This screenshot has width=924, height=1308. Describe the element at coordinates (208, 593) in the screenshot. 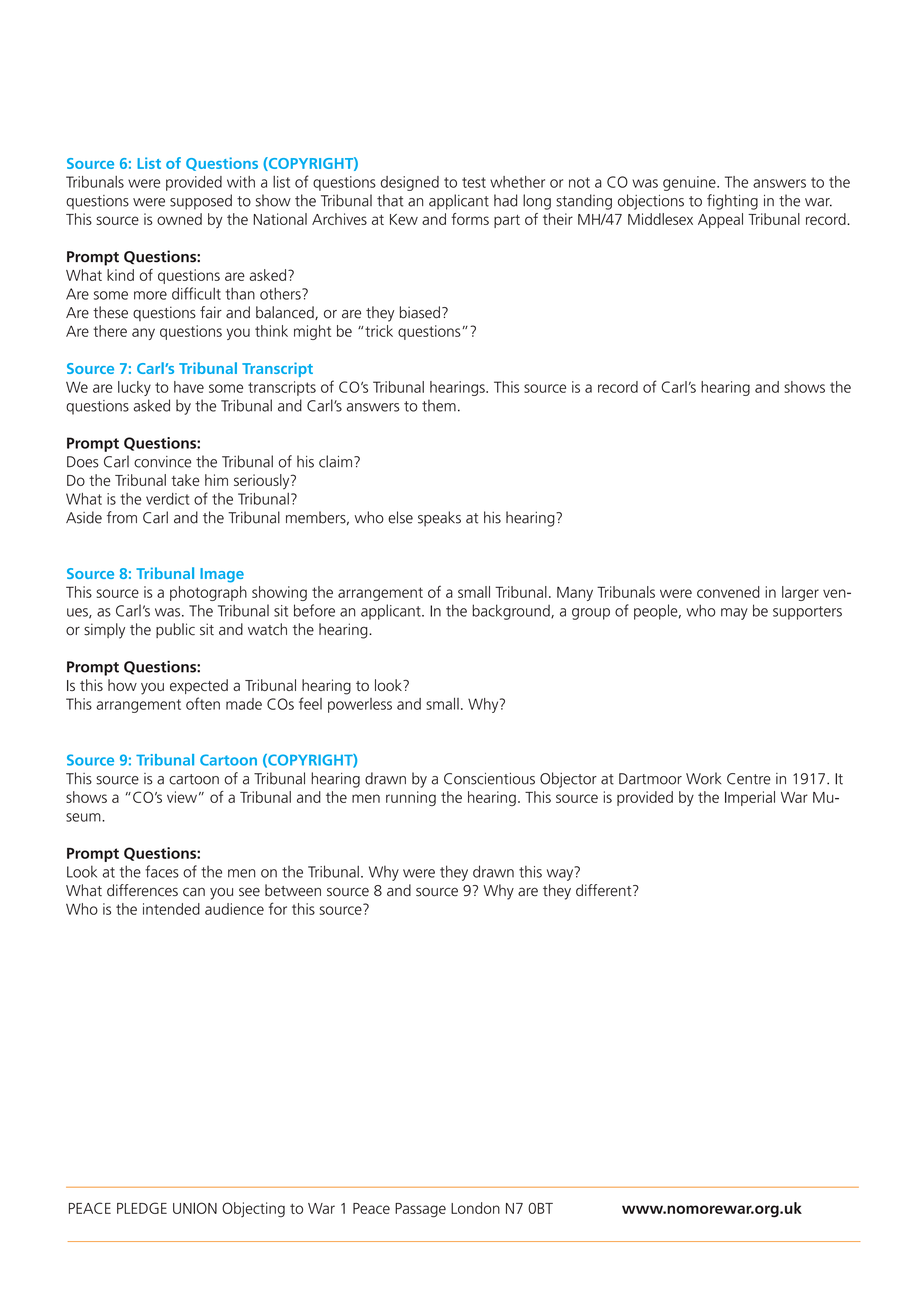

I see `photograph` at that location.
